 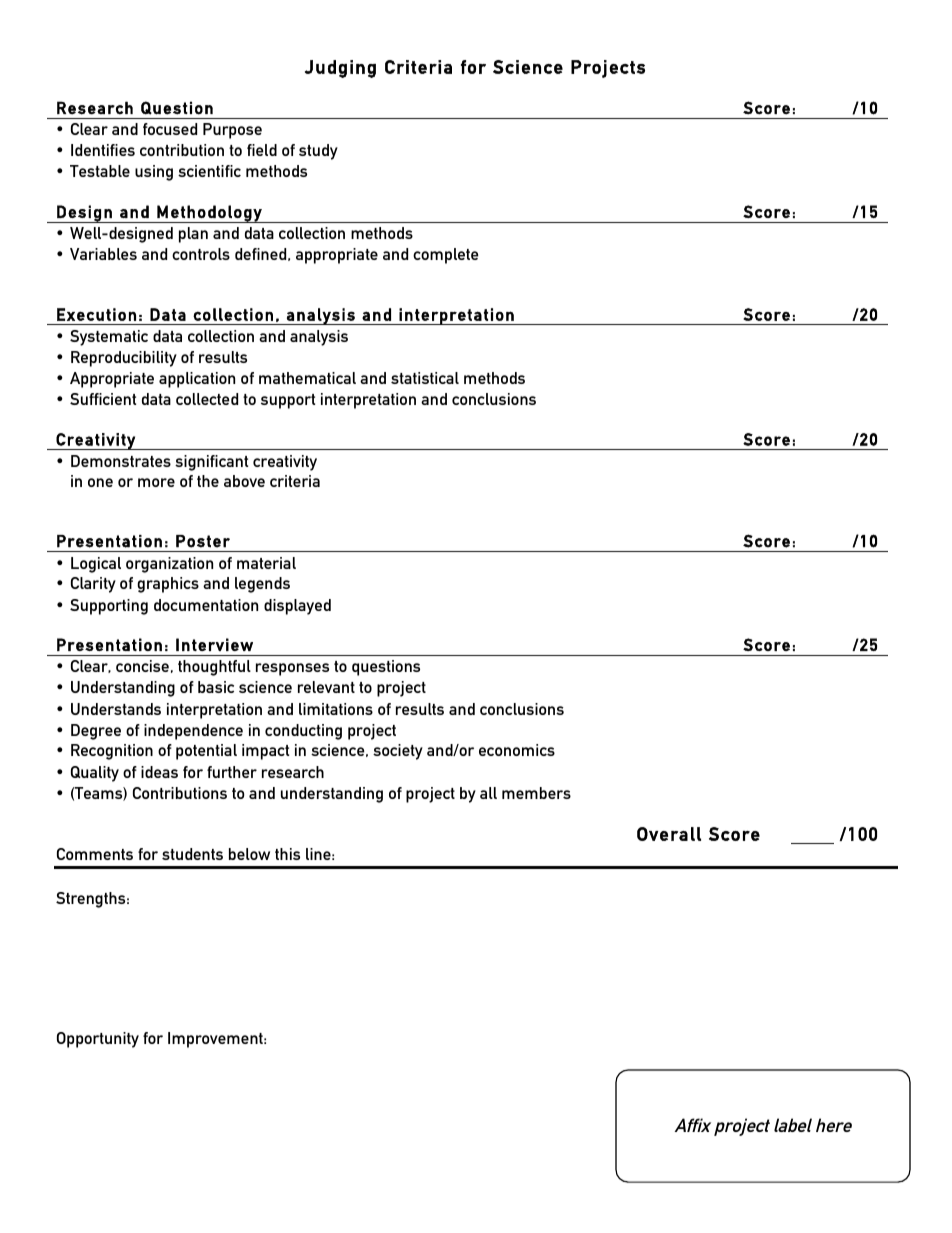 I want to click on Opportunity, so click(x=98, y=1040).
